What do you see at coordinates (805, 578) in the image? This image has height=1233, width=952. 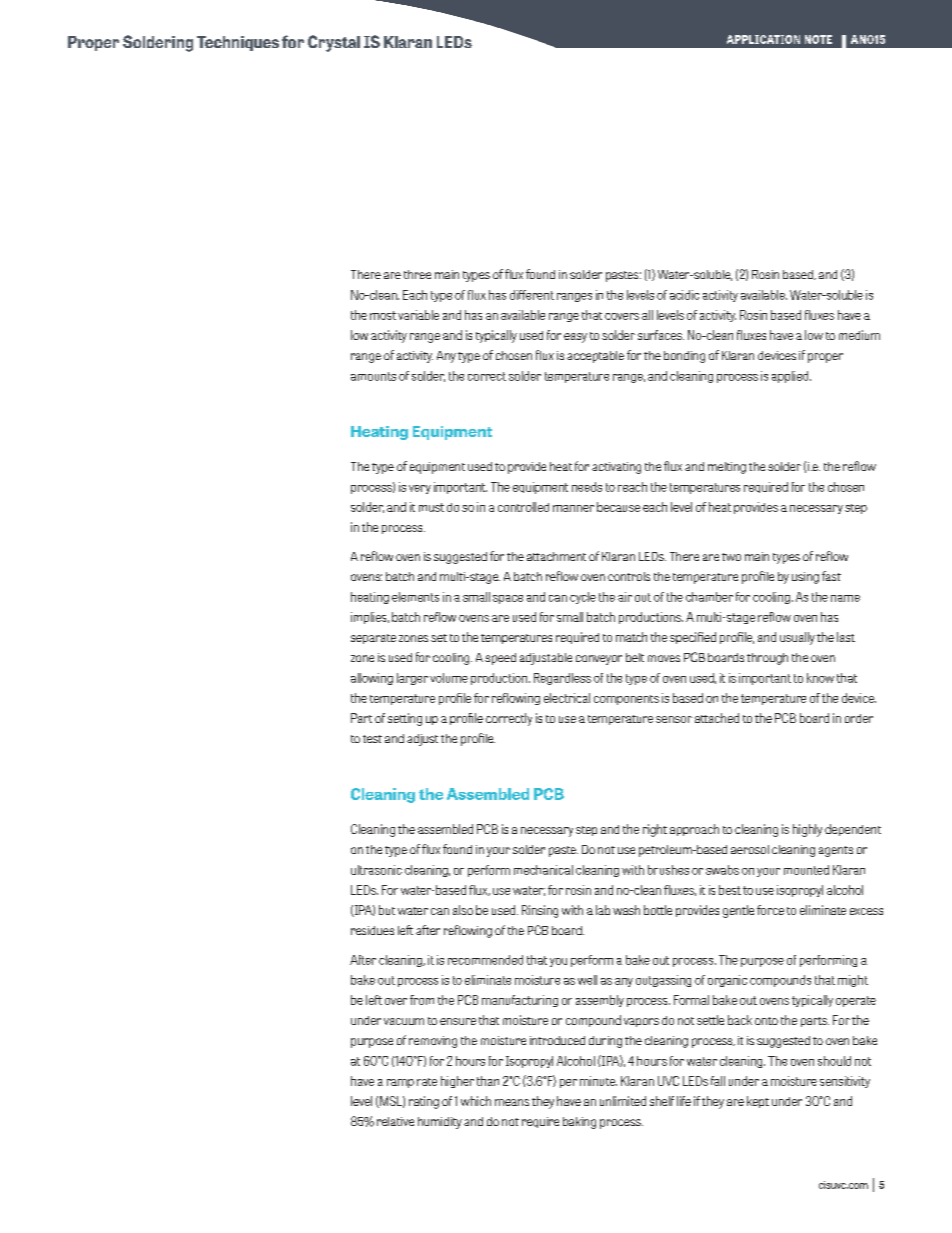 I see `using` at bounding box center [805, 578].
